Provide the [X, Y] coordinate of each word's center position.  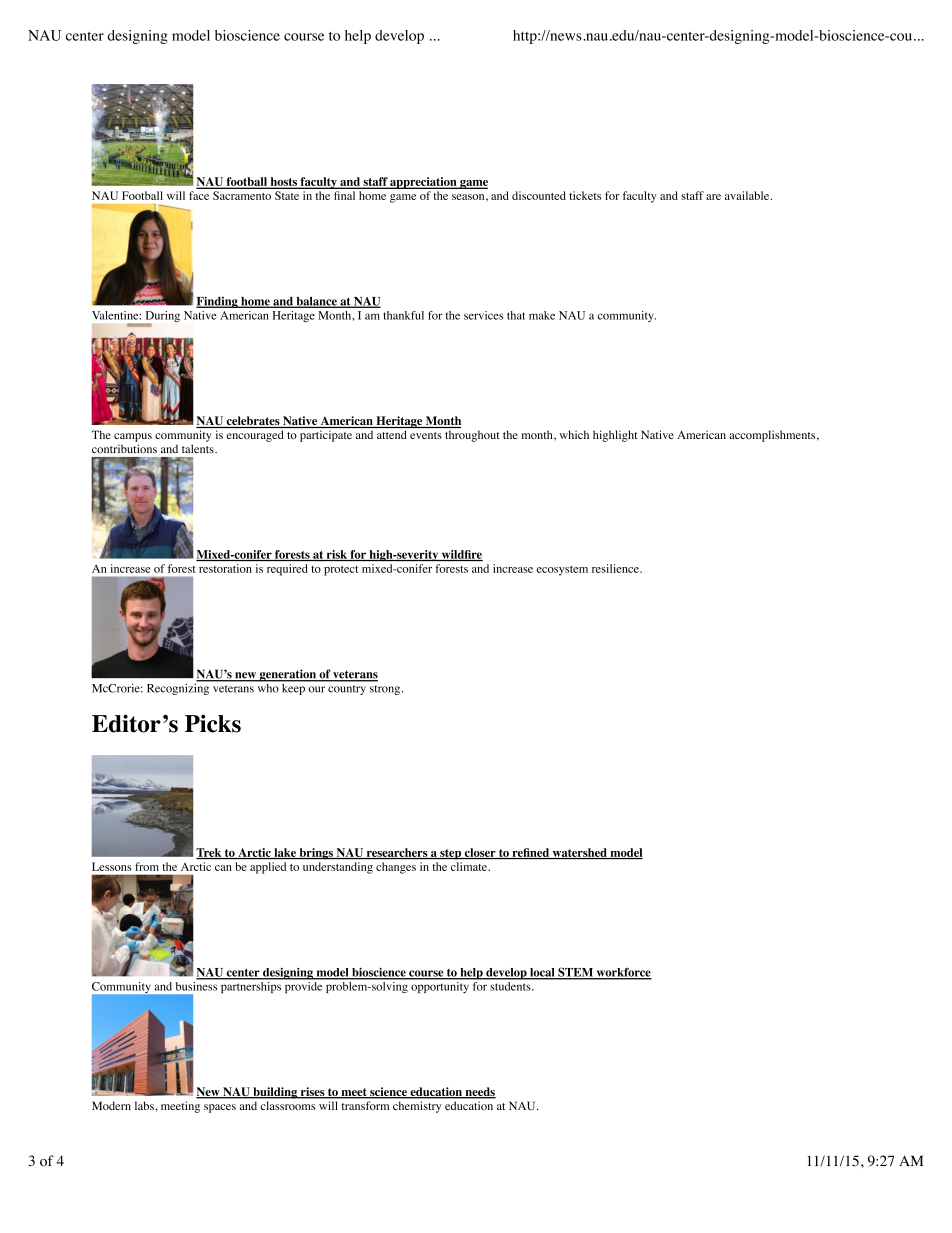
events [426, 435]
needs [479, 1093]
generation [288, 675]
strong [386, 690]
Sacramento [242, 195]
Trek [210, 853]
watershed [579, 853]
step [450, 854]
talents [199, 448]
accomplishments [773, 436]
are [713, 197]
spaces [220, 1108]
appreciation [423, 183]
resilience [616, 568]
